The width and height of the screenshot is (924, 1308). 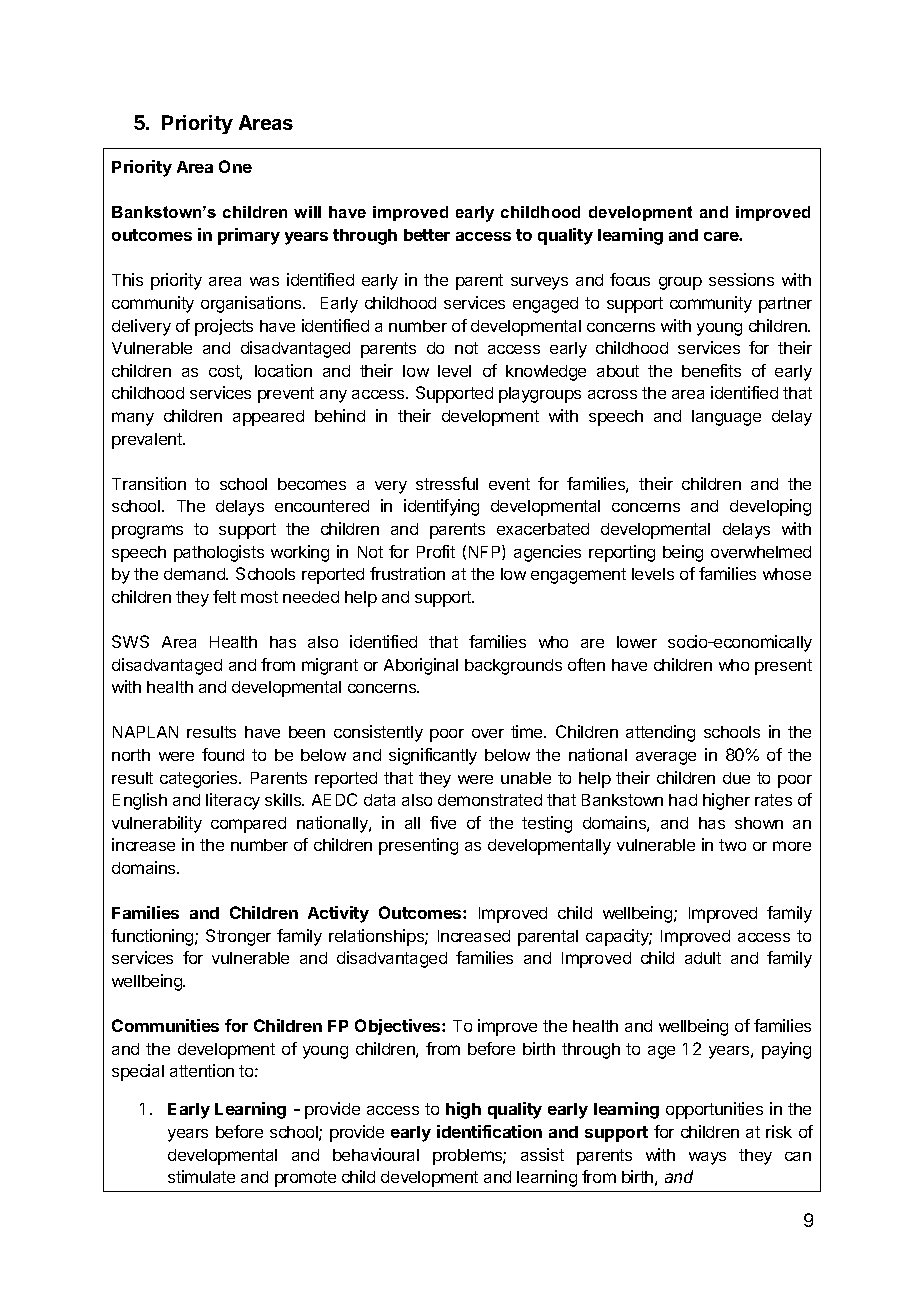 I want to click on relationships, so click(x=377, y=937).
